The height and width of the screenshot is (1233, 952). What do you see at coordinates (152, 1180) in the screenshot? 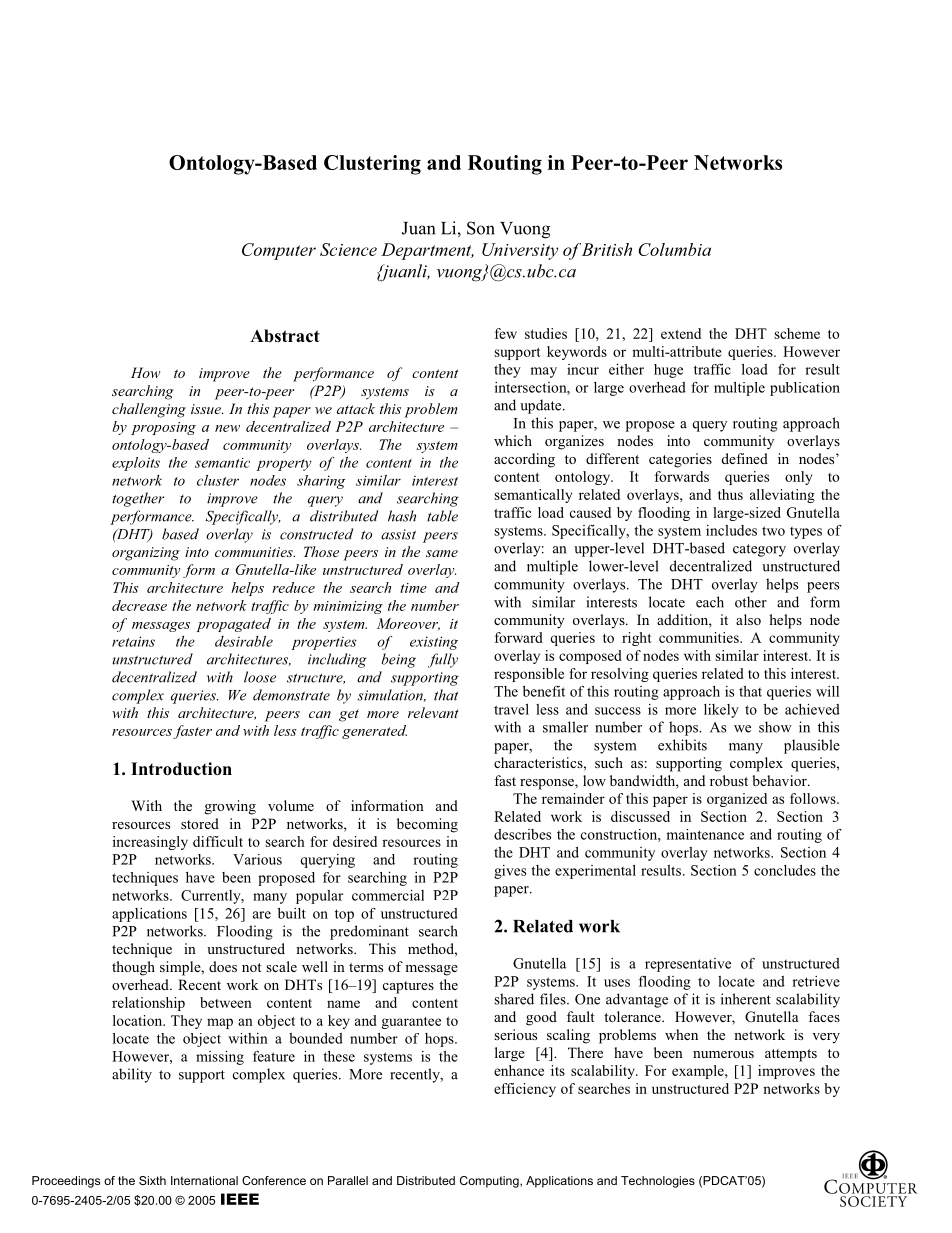
I see `Sixth` at bounding box center [152, 1180].
